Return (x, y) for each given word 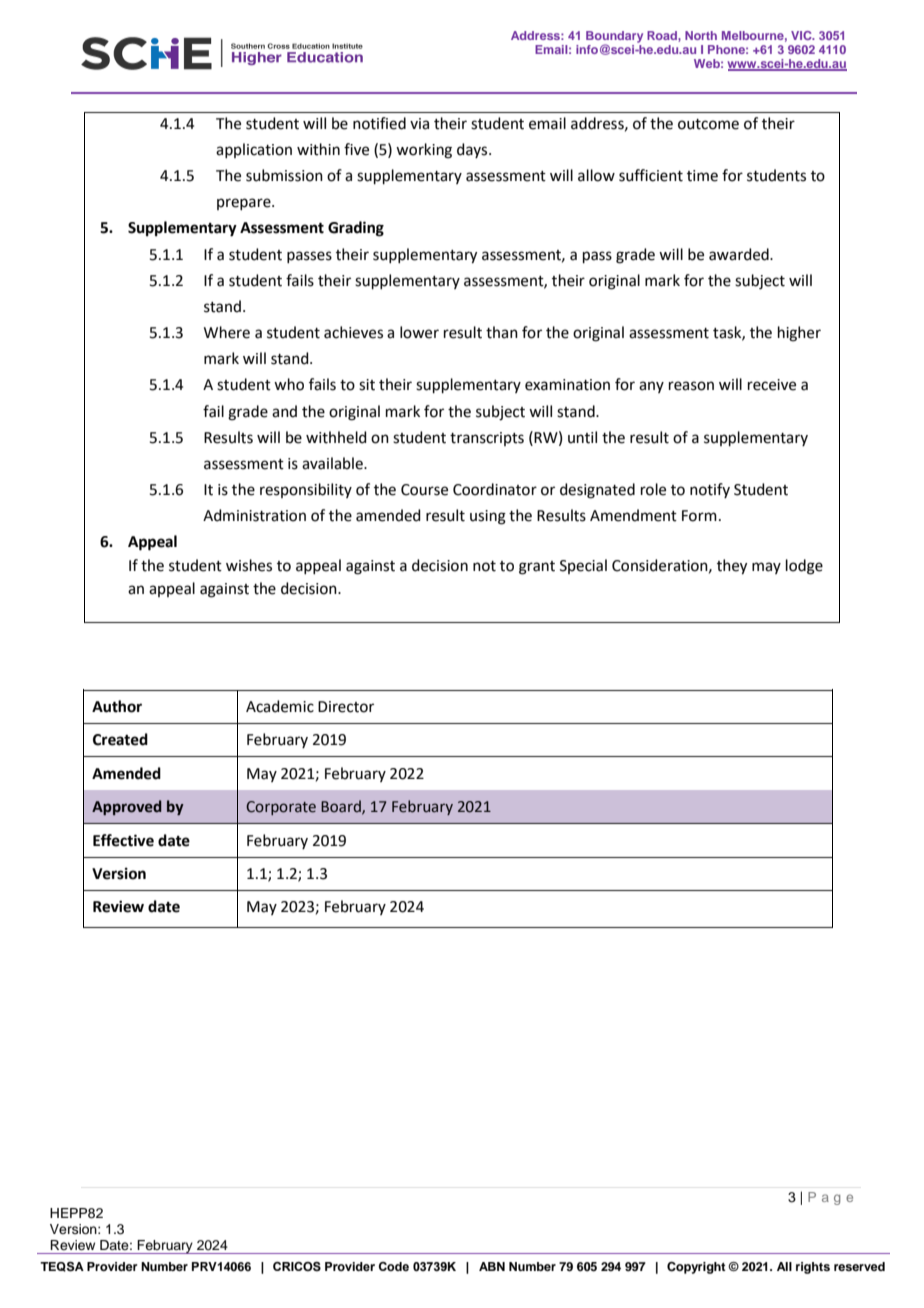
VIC (802, 35)
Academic (280, 706)
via (419, 124)
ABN (492, 1266)
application (254, 150)
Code (394, 1266)
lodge (804, 567)
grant (537, 568)
